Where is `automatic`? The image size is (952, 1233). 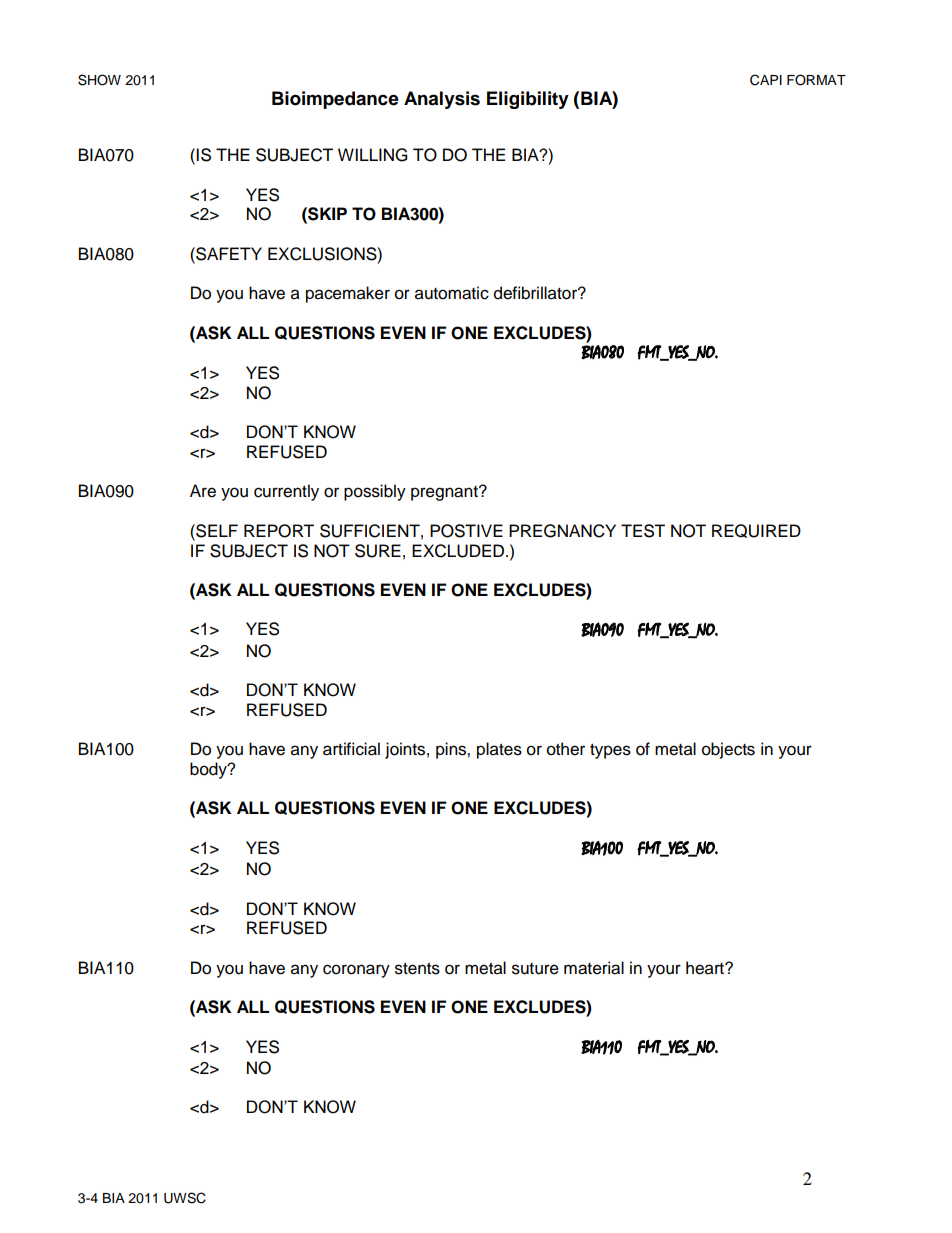
automatic is located at coordinates (452, 293).
